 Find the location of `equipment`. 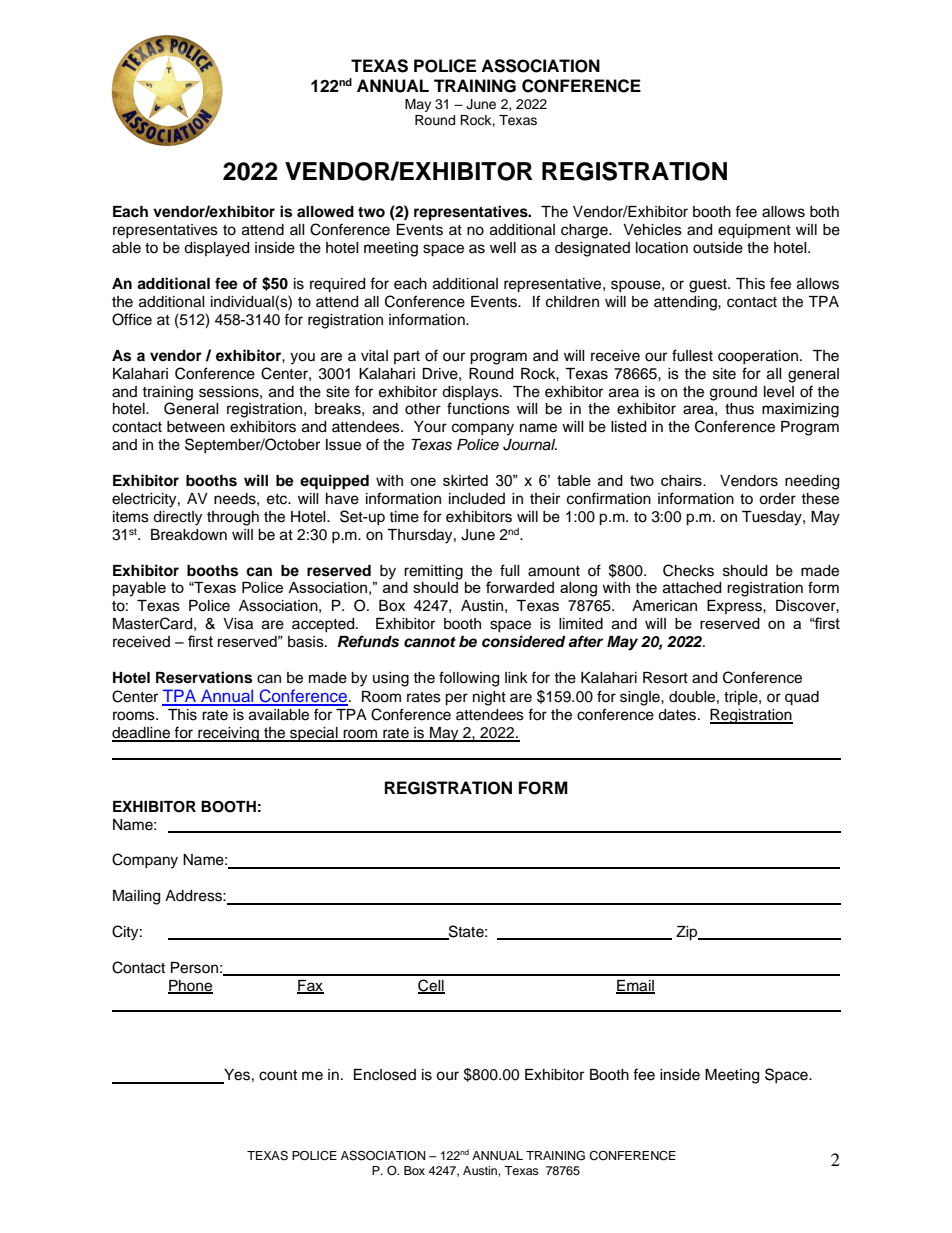

equipment is located at coordinates (754, 231).
